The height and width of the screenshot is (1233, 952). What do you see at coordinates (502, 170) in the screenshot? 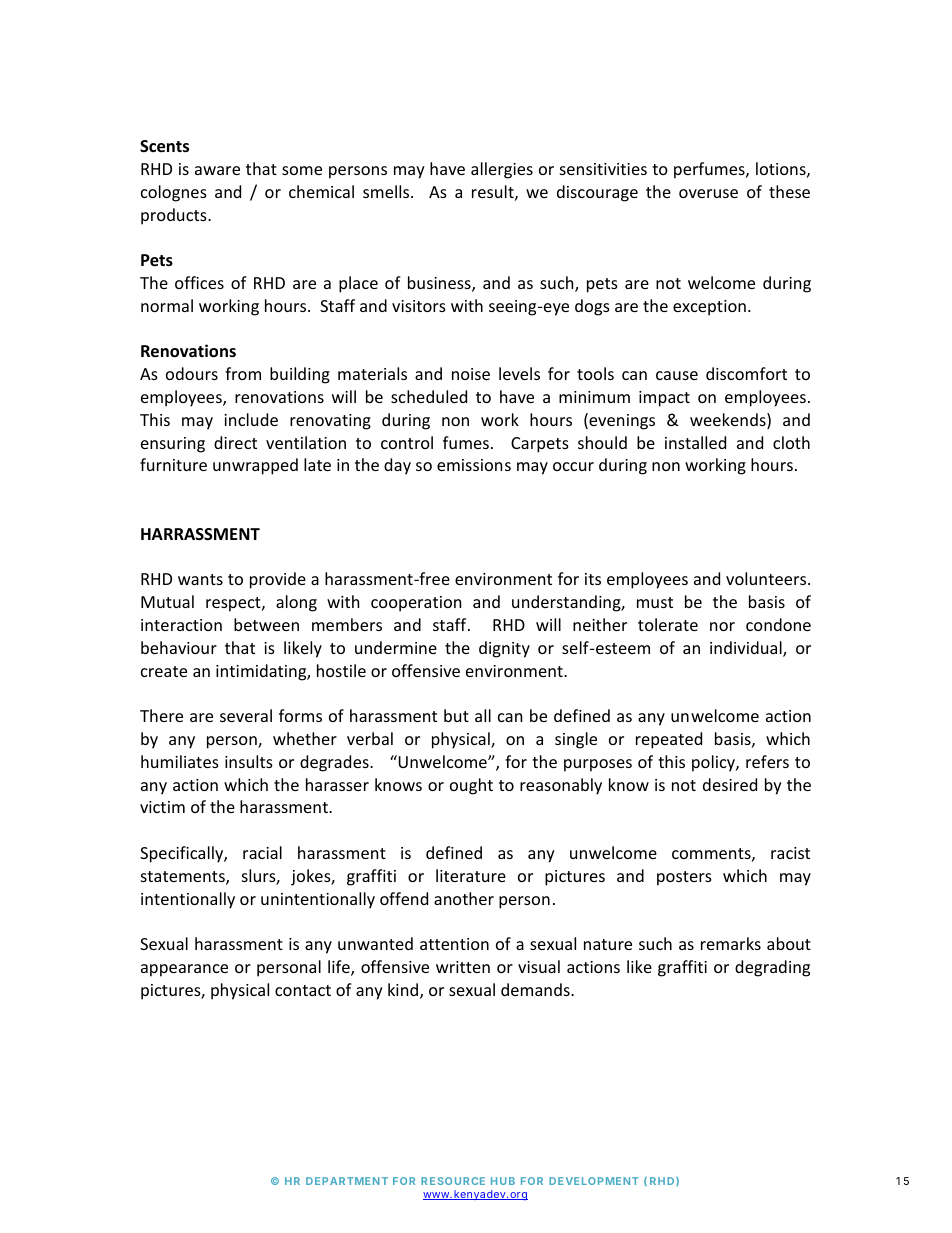
I see `allergies` at bounding box center [502, 170].
